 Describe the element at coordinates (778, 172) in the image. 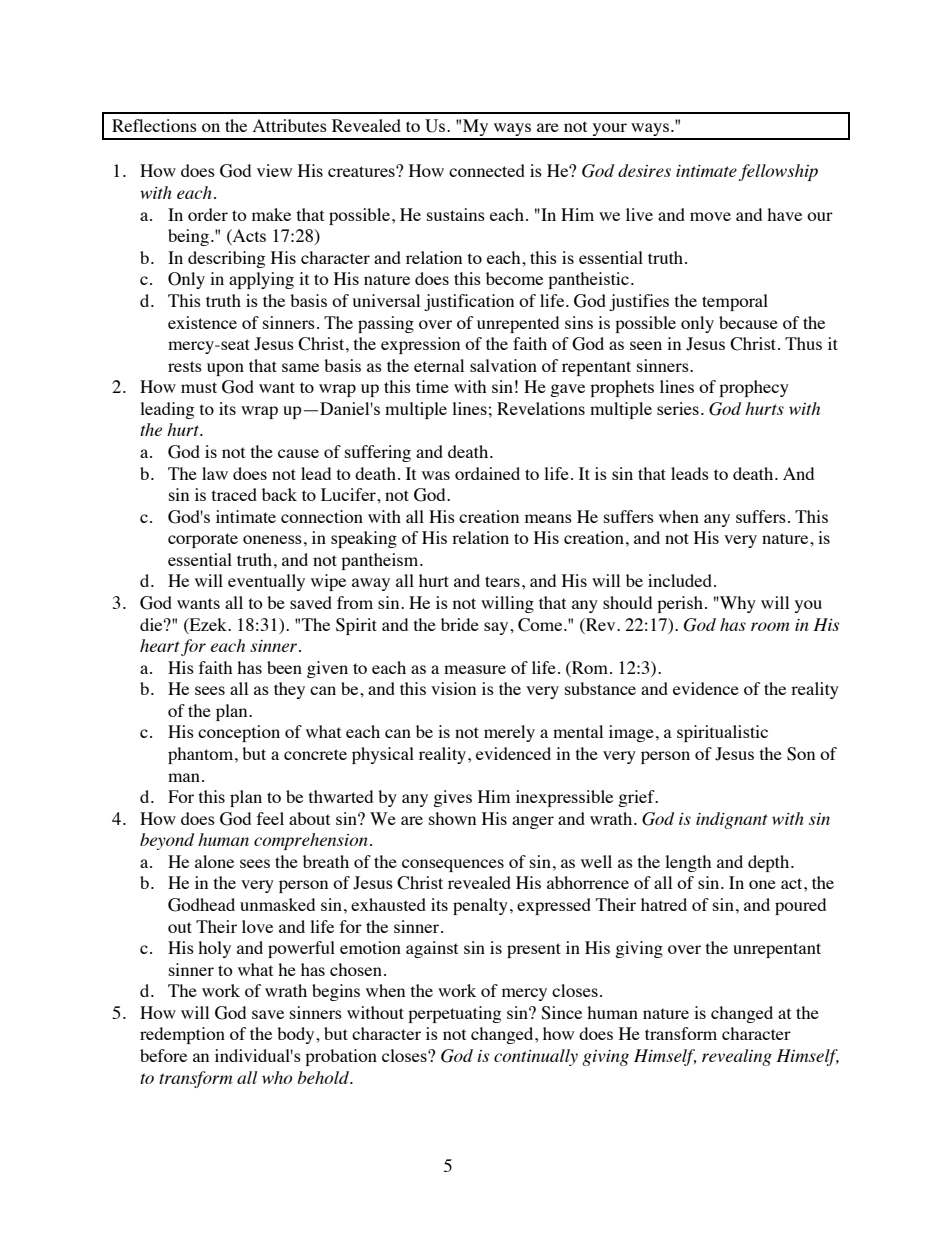

I see `fellowship` at that location.
